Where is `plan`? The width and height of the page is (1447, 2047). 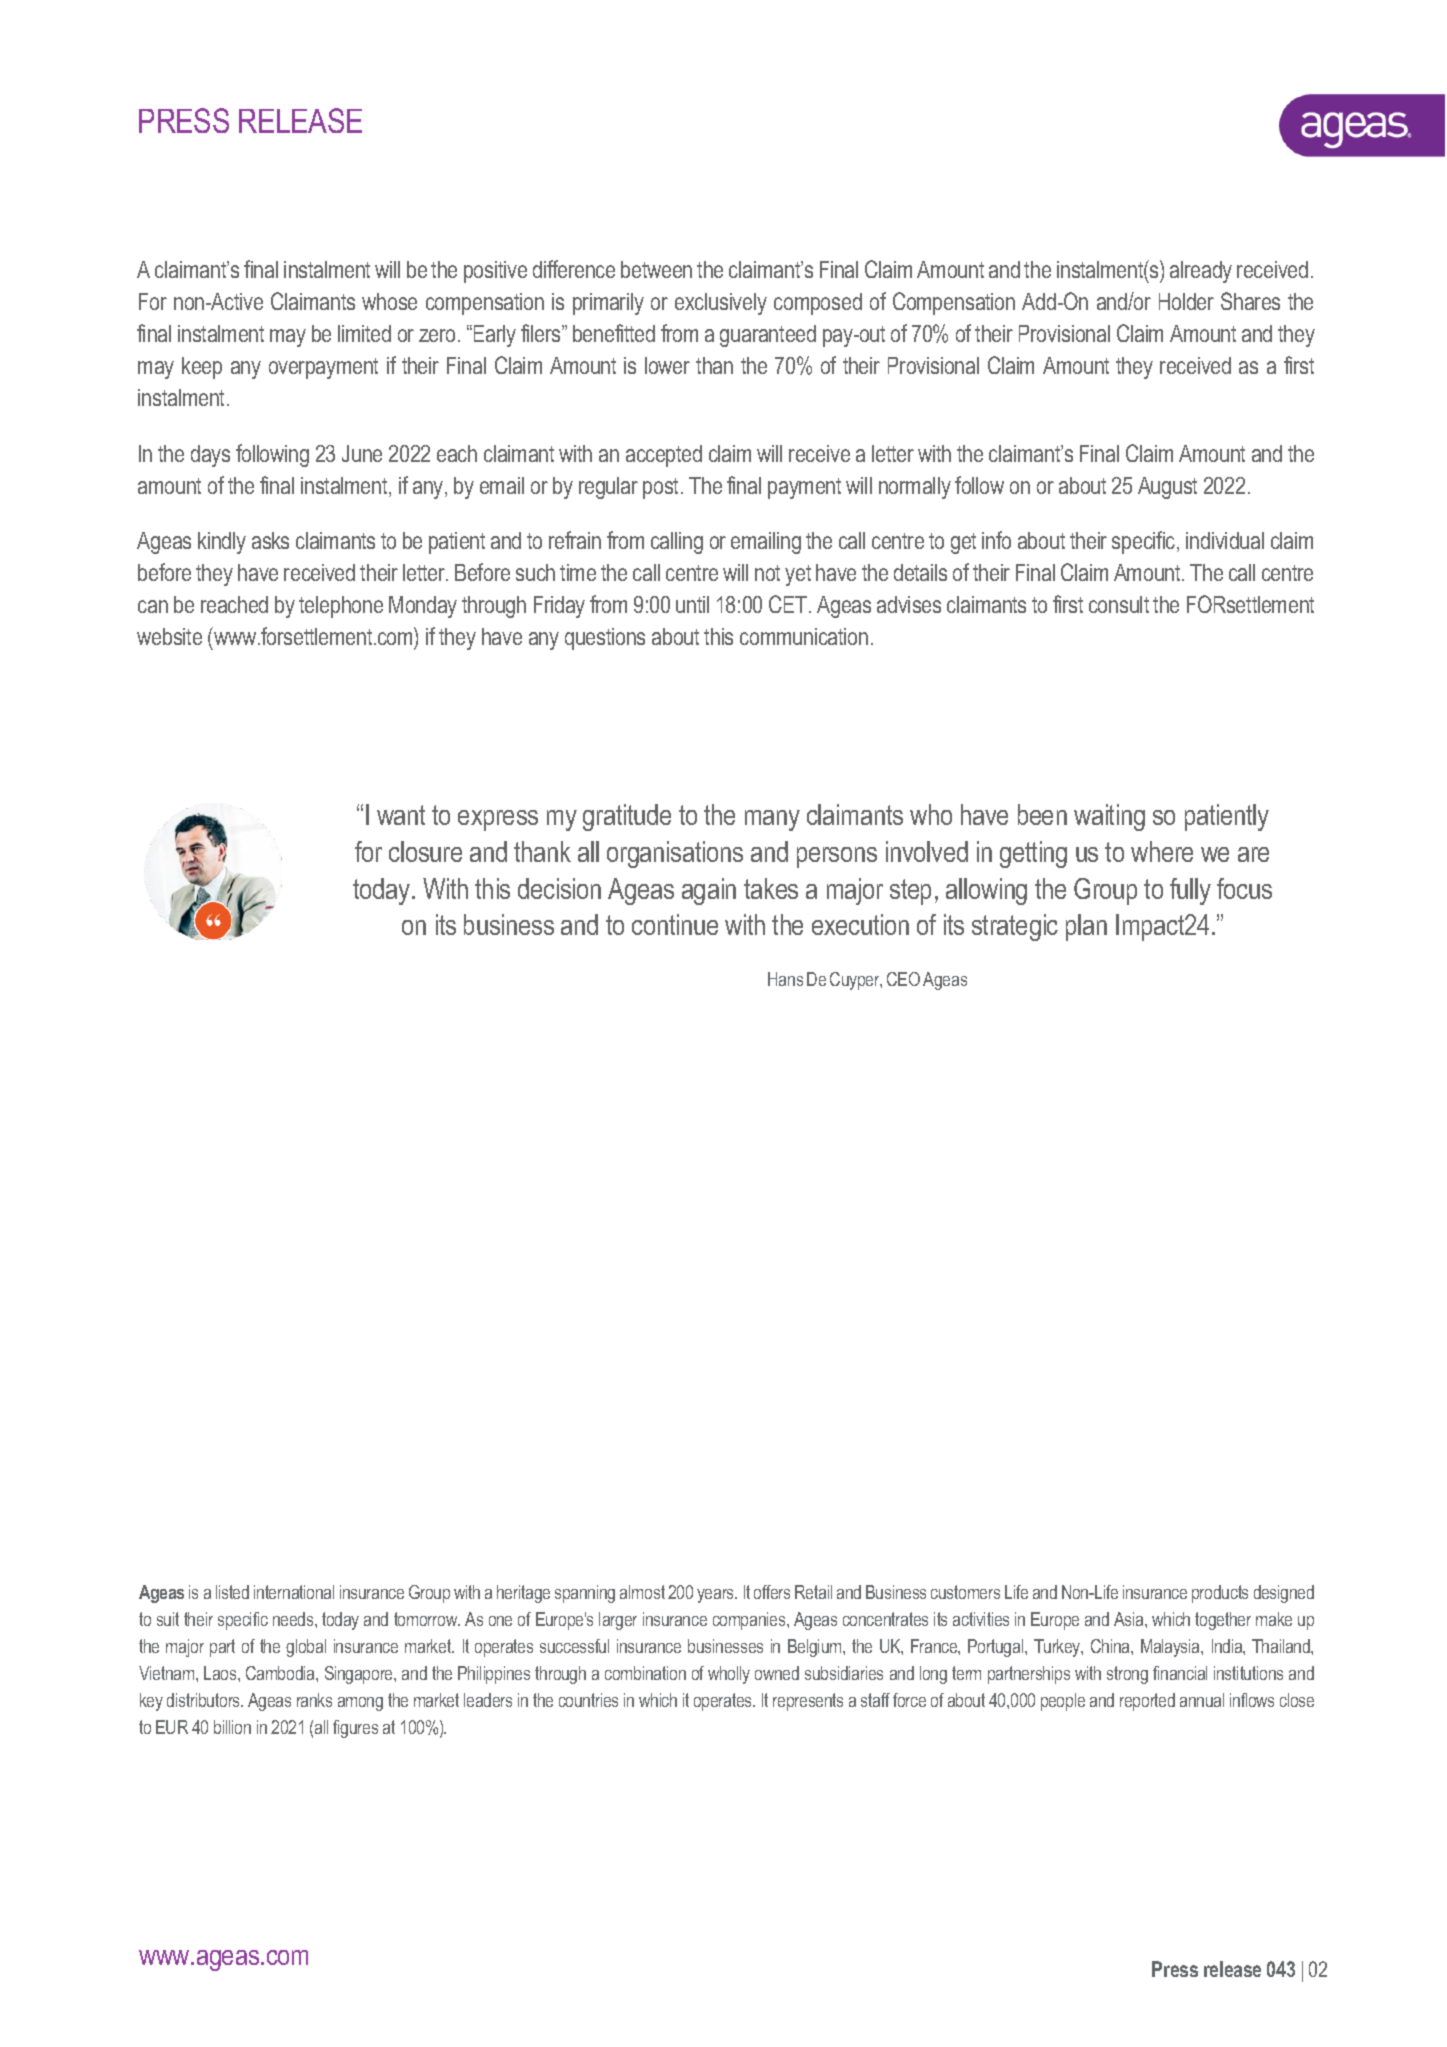
plan is located at coordinates (1086, 927).
